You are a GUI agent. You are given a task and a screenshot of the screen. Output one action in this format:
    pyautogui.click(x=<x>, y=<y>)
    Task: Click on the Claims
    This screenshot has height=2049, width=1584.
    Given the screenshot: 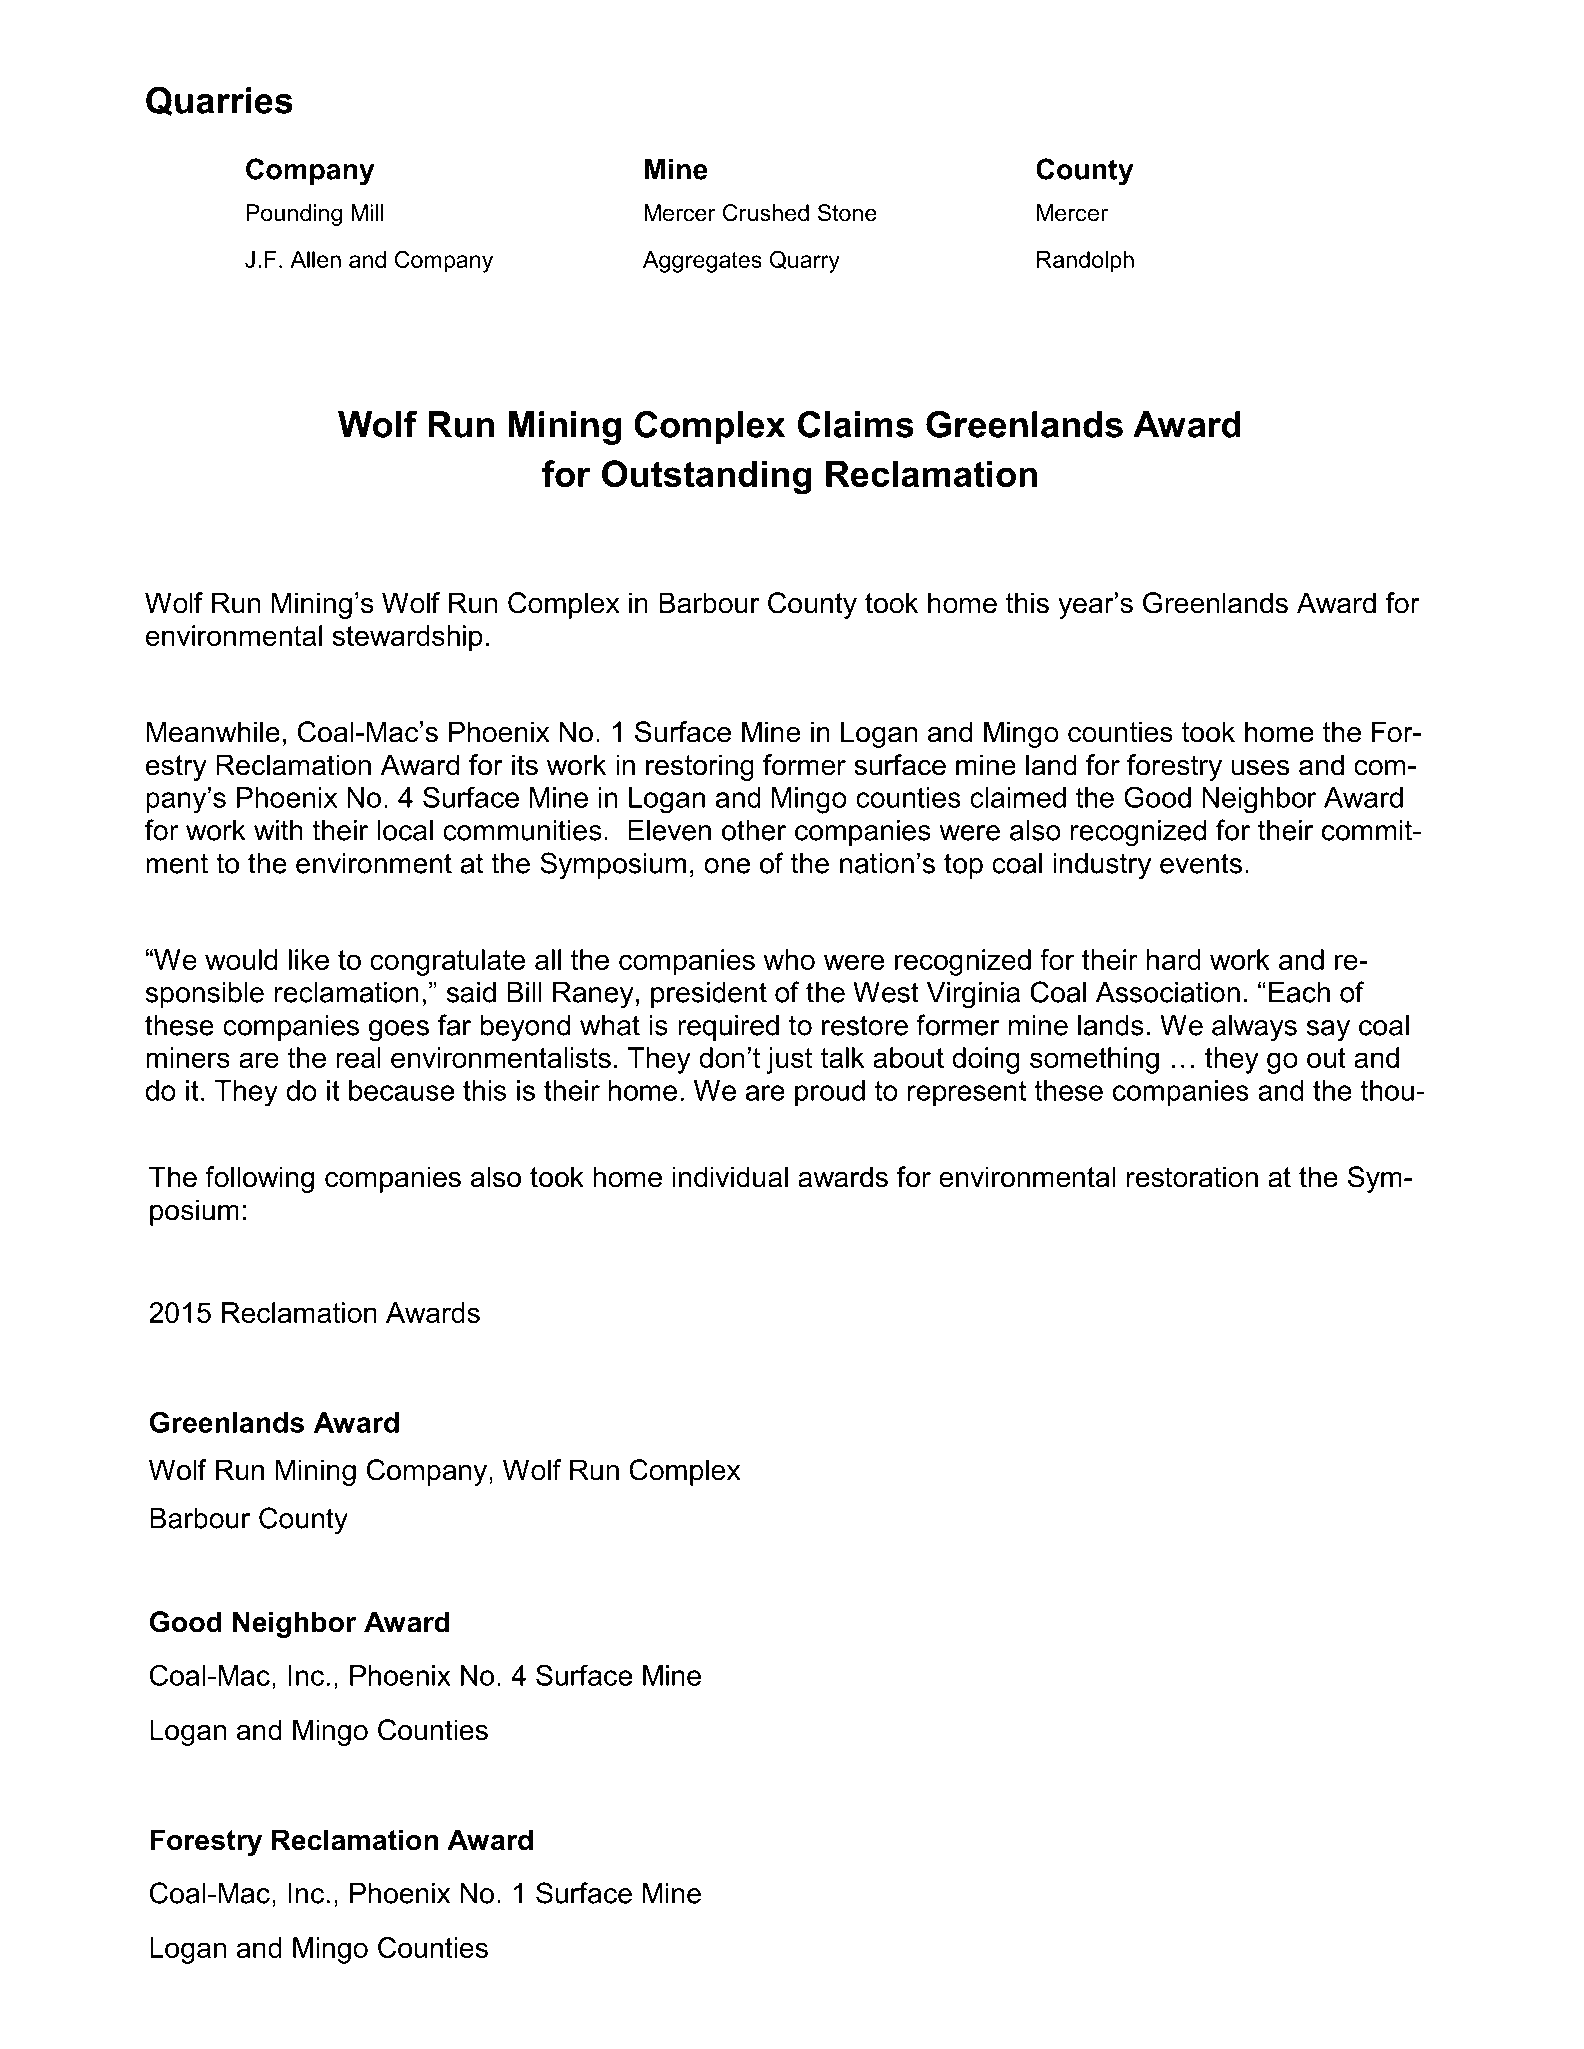 What is the action you would take?
    pyautogui.click(x=856, y=424)
